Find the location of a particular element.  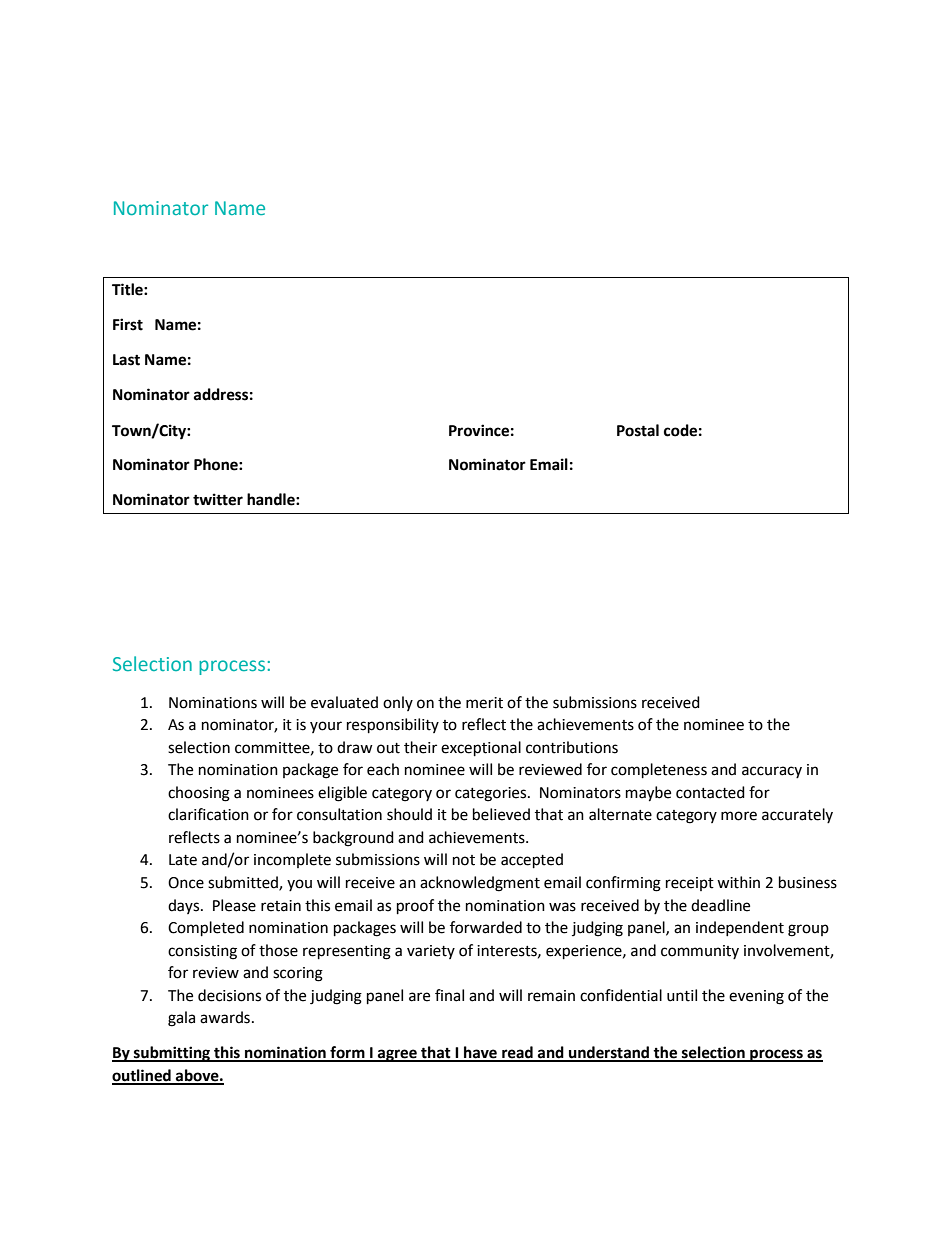

contributions is located at coordinates (572, 747).
